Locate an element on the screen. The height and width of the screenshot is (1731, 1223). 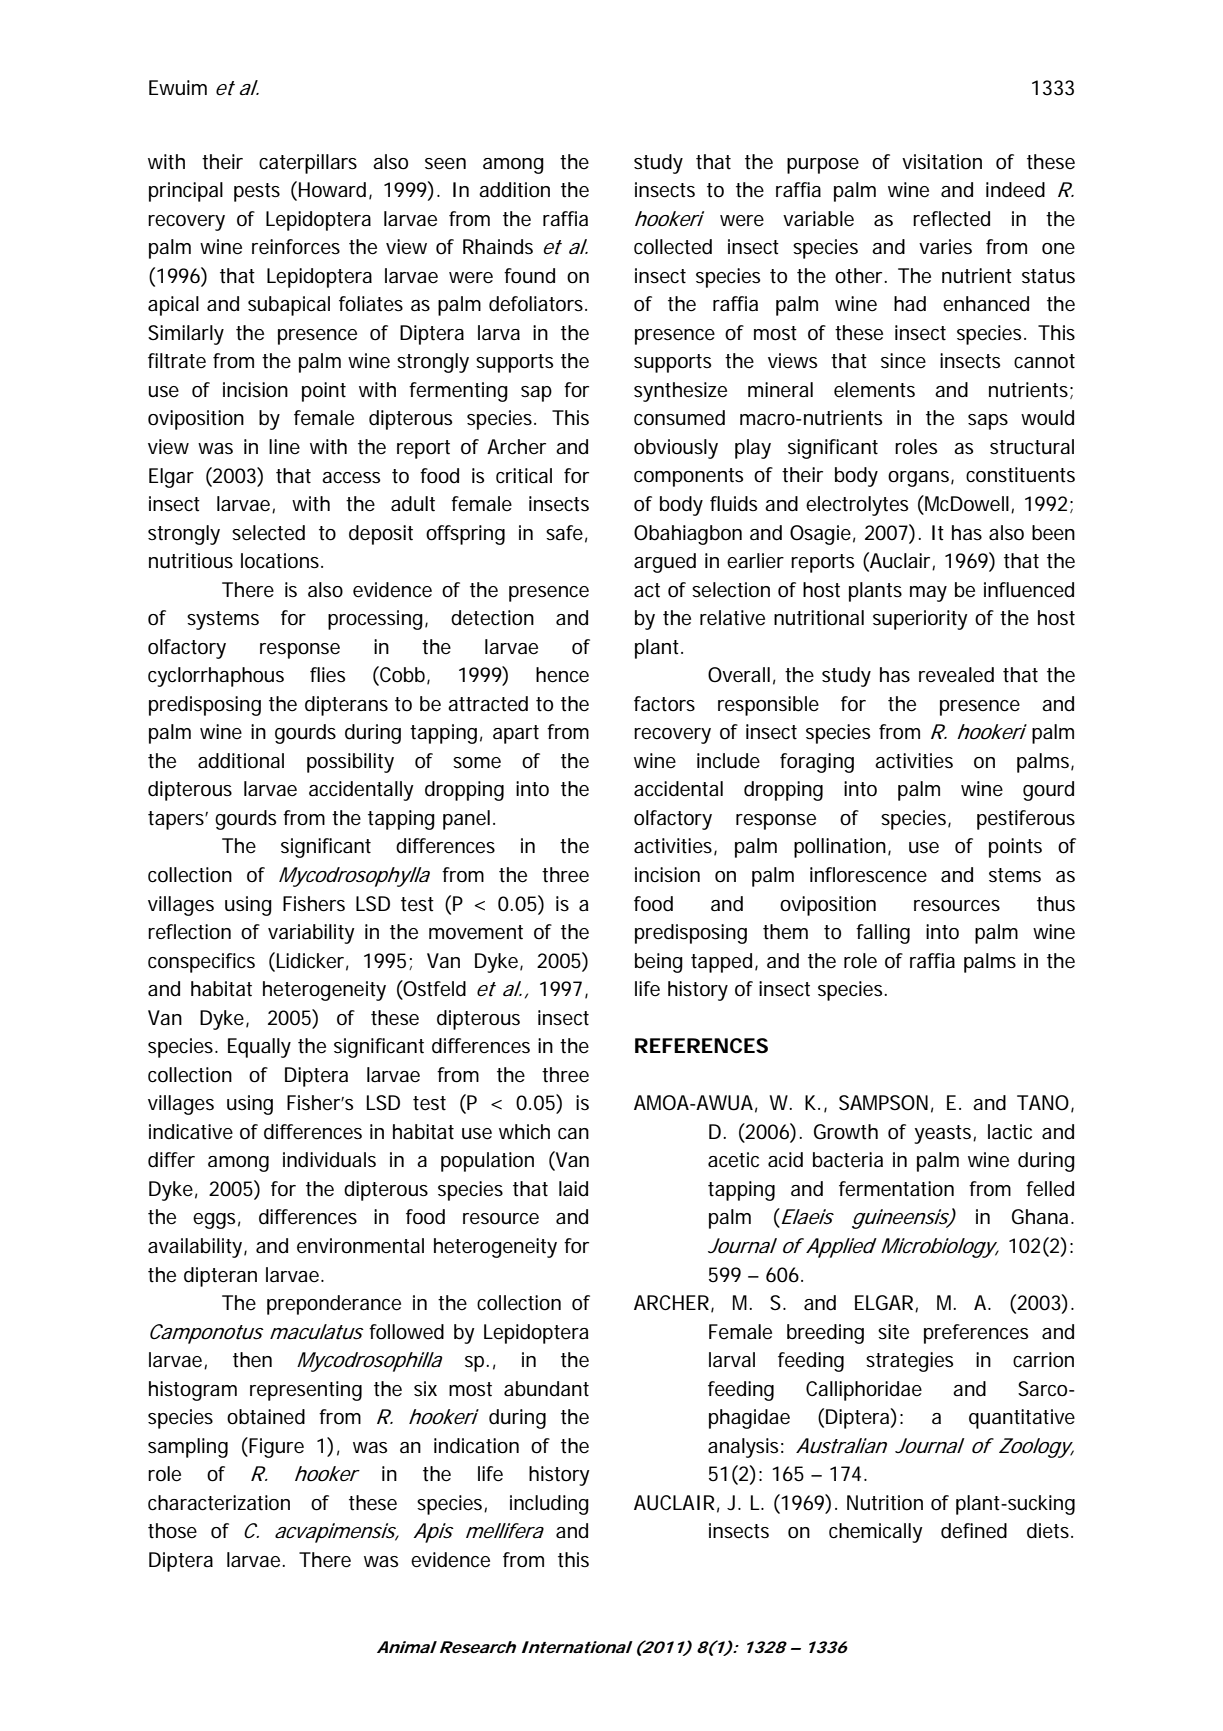
Figure is located at coordinates (275, 1447).
